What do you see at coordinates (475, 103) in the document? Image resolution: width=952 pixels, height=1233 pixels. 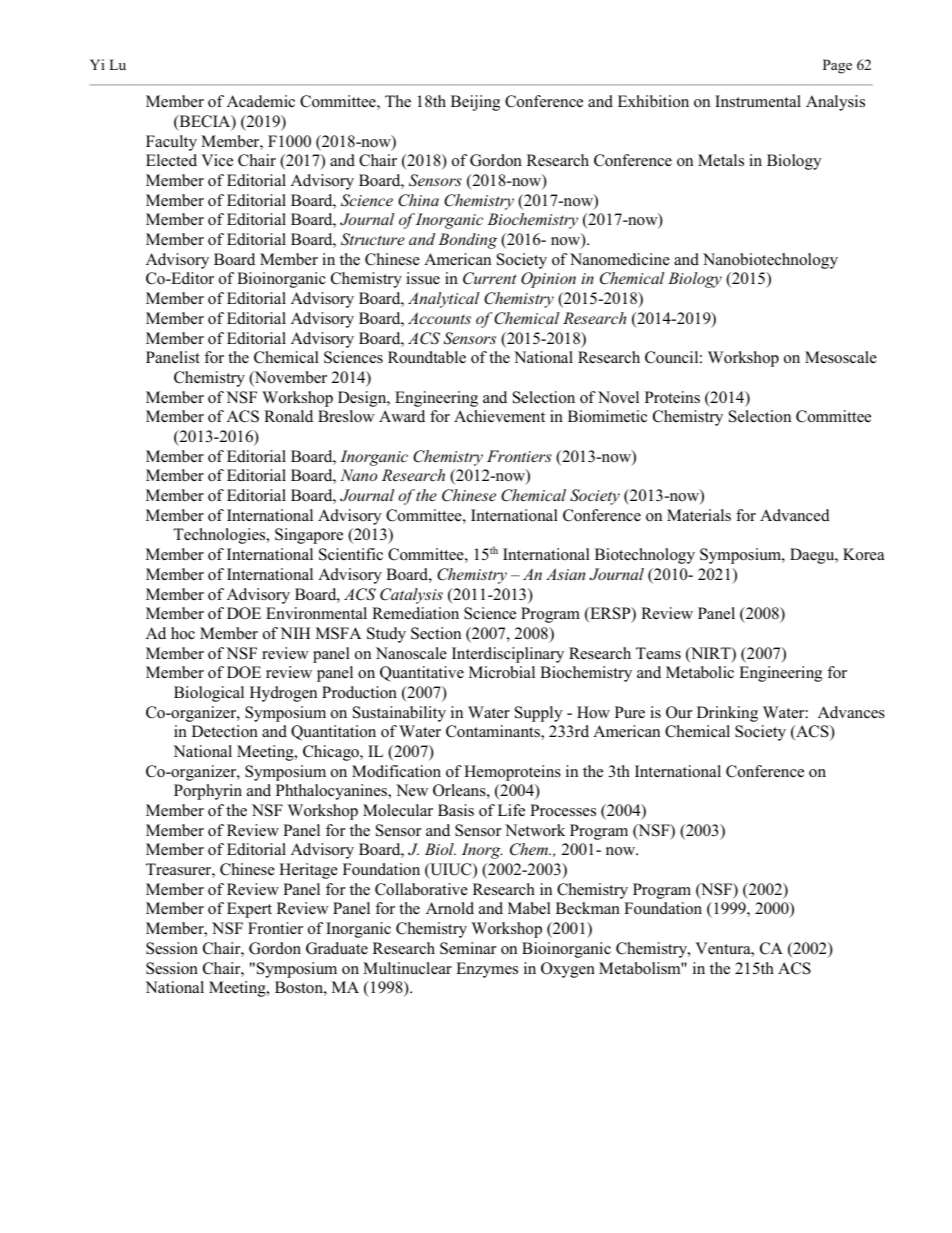 I see `Beijing` at bounding box center [475, 103].
